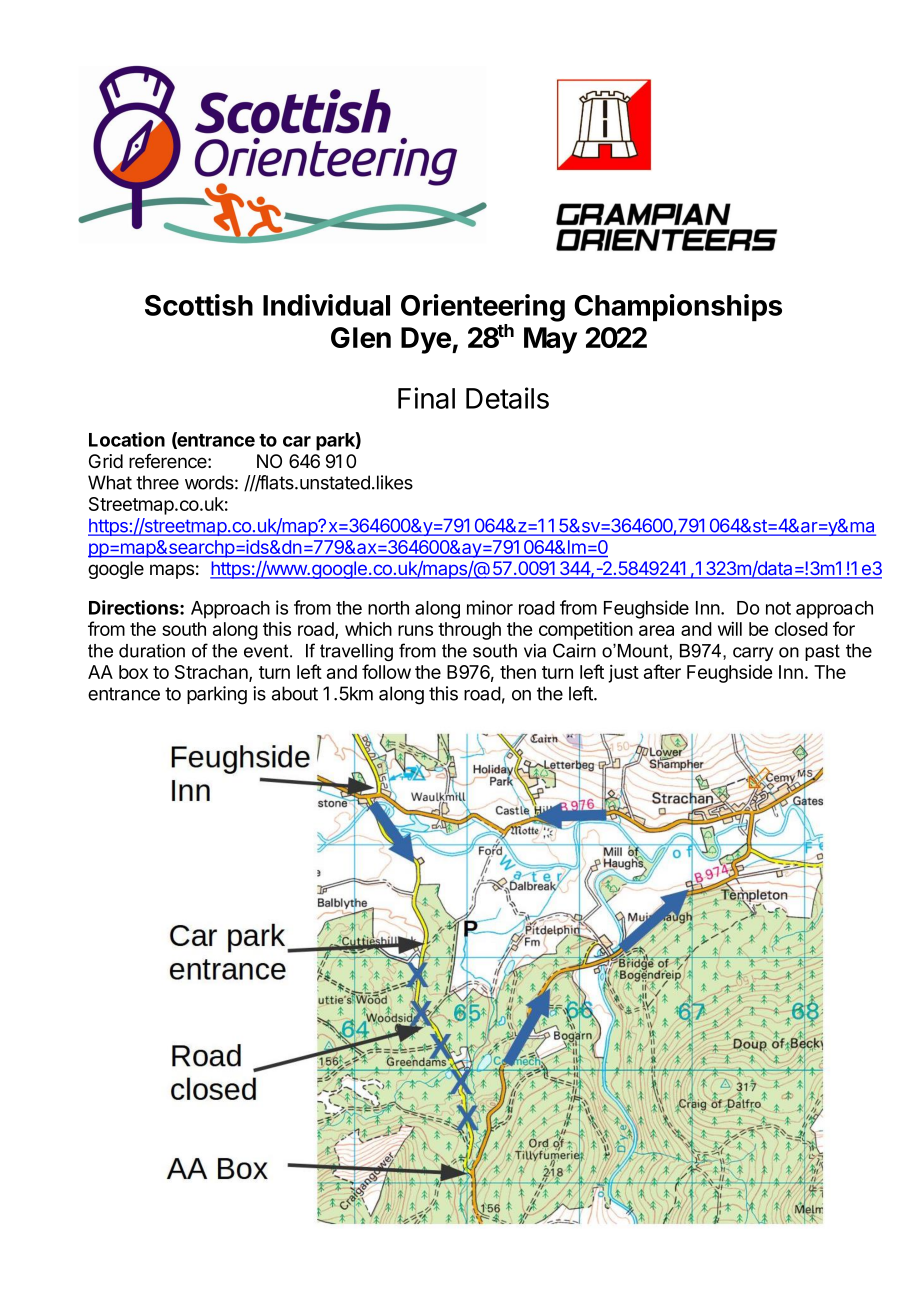 Image resolution: width=924 pixels, height=1308 pixels. I want to click on Scottish, so click(199, 305).
